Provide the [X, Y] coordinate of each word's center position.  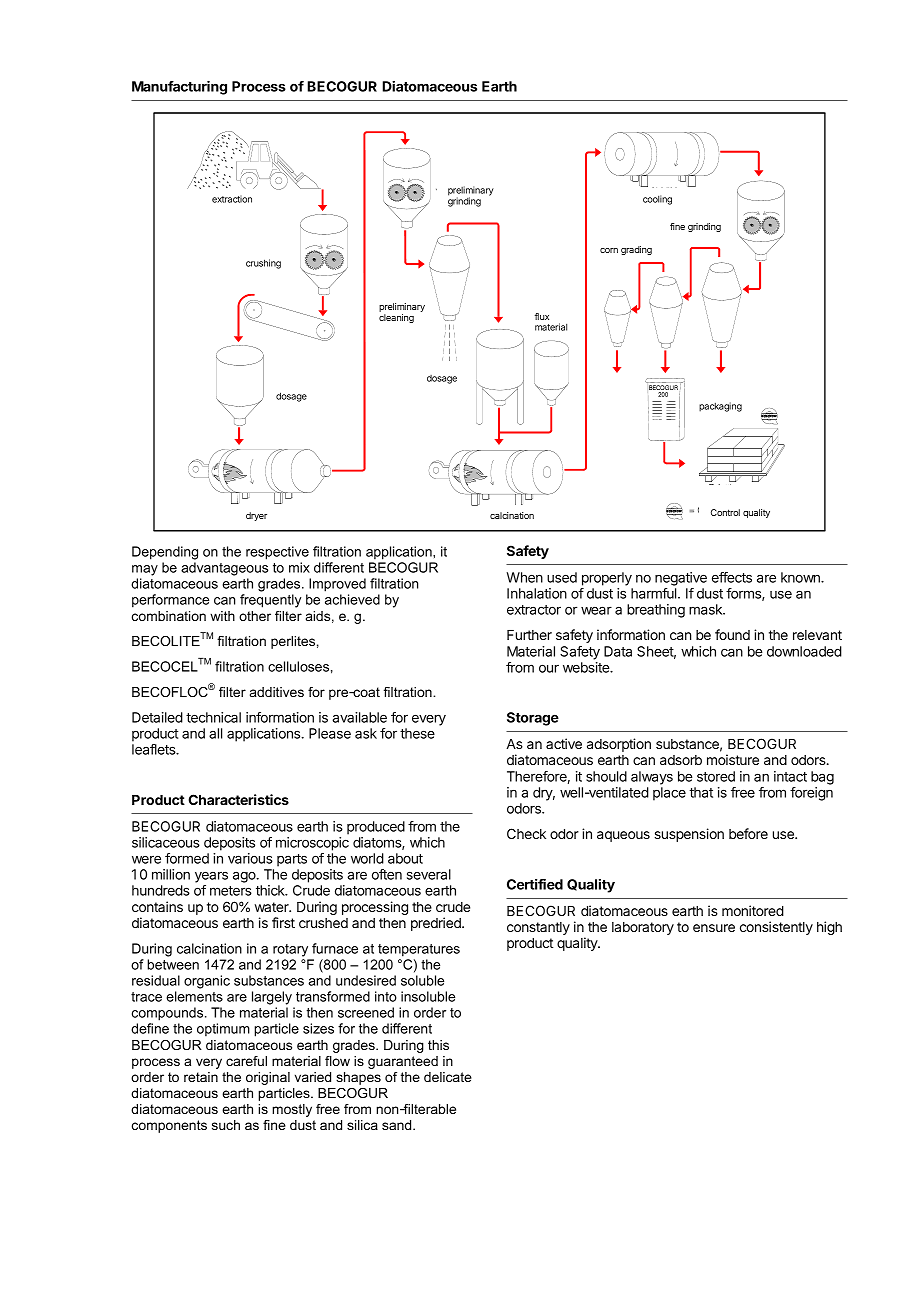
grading [636, 250]
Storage [533, 719]
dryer [256, 516]
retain [201, 1077]
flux [542, 316]
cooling [657, 200]
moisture [733, 759]
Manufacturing [179, 88]
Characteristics [238, 799]
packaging [720, 407]
